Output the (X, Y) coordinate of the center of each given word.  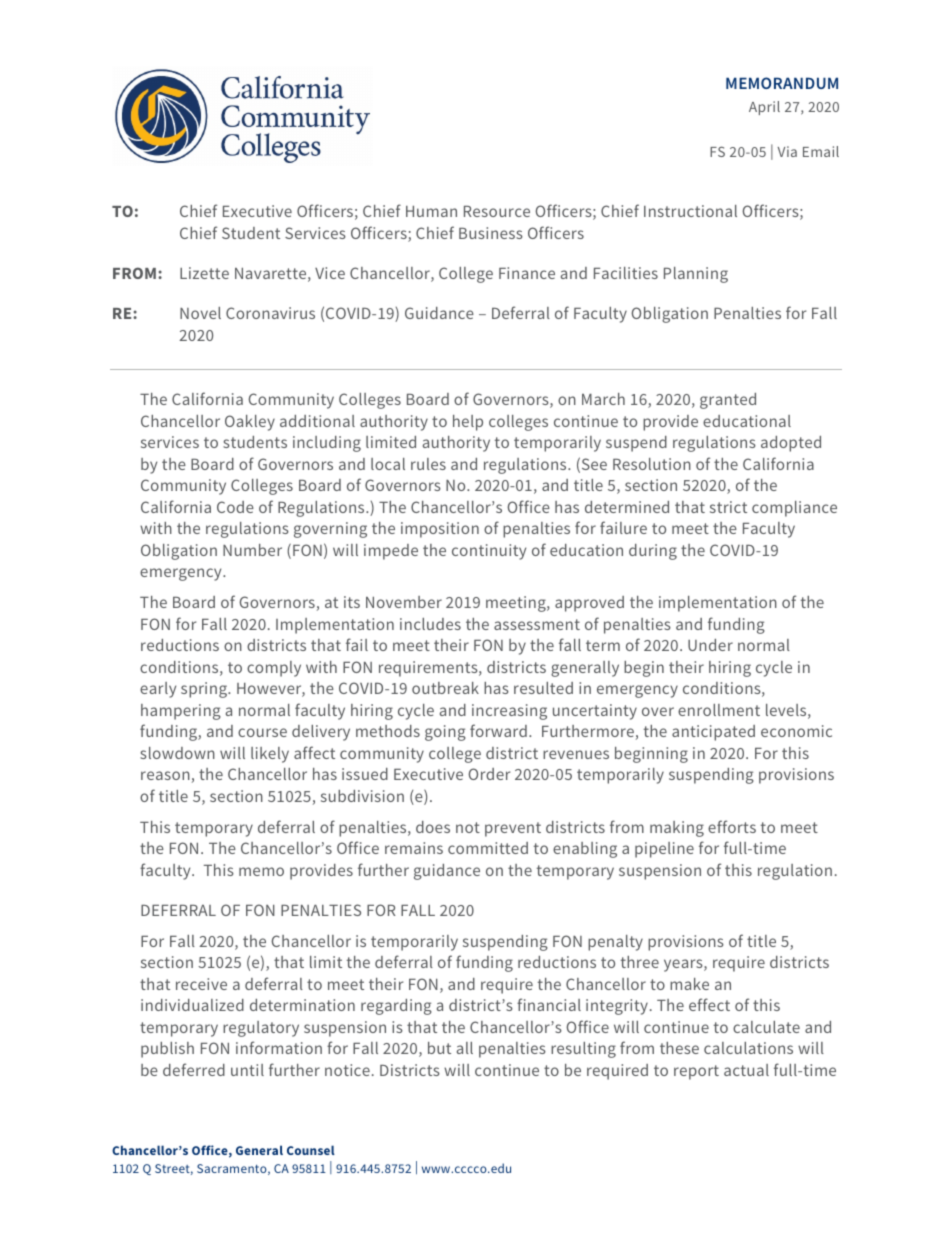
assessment (537, 624)
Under (710, 645)
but (439, 1048)
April (764, 108)
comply (274, 669)
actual (746, 1070)
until (247, 1070)
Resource (497, 211)
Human (431, 211)
